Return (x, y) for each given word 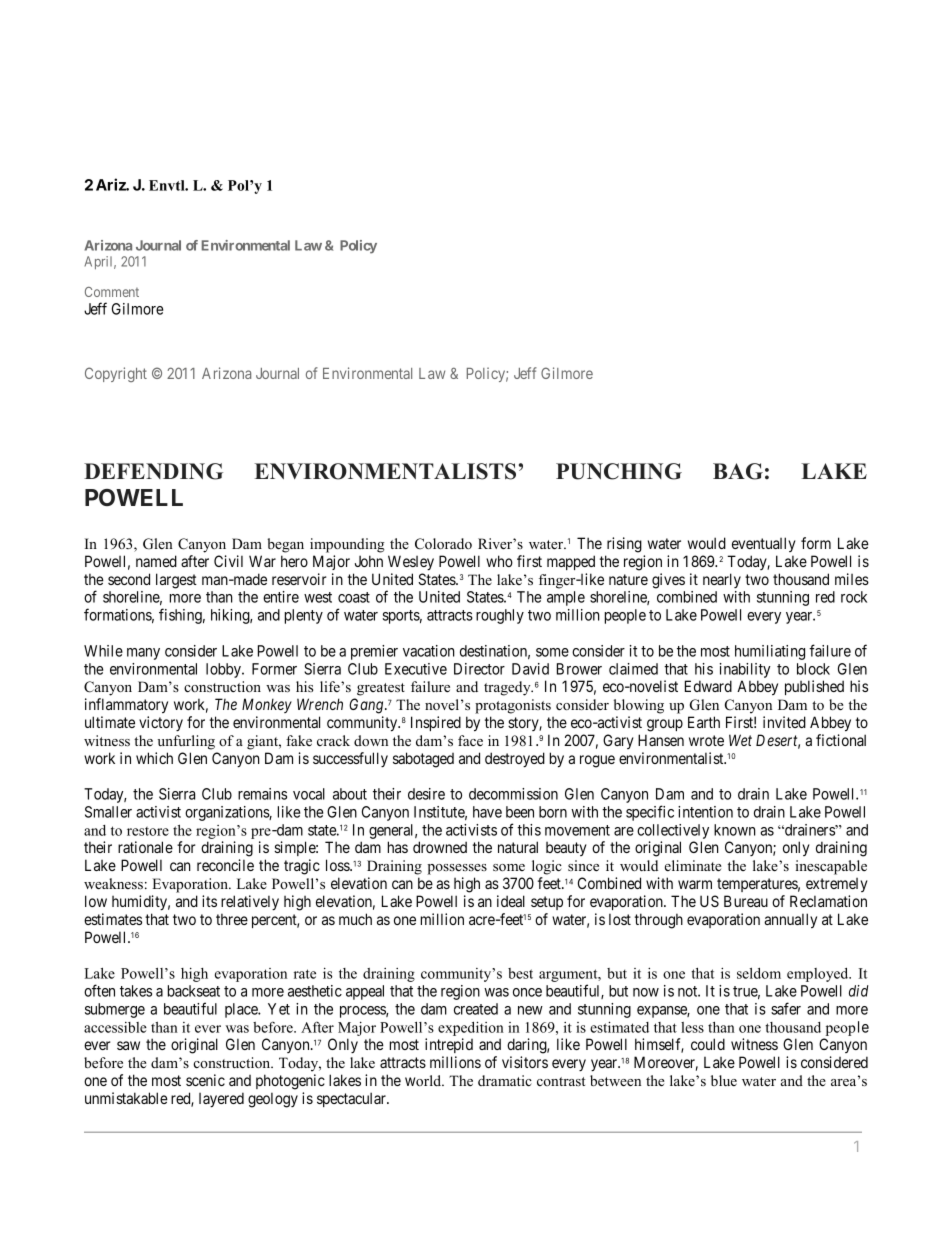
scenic (205, 1080)
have (487, 812)
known (735, 830)
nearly (722, 580)
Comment (112, 292)
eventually (764, 544)
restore (148, 831)
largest (176, 581)
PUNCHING (619, 471)
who (499, 561)
